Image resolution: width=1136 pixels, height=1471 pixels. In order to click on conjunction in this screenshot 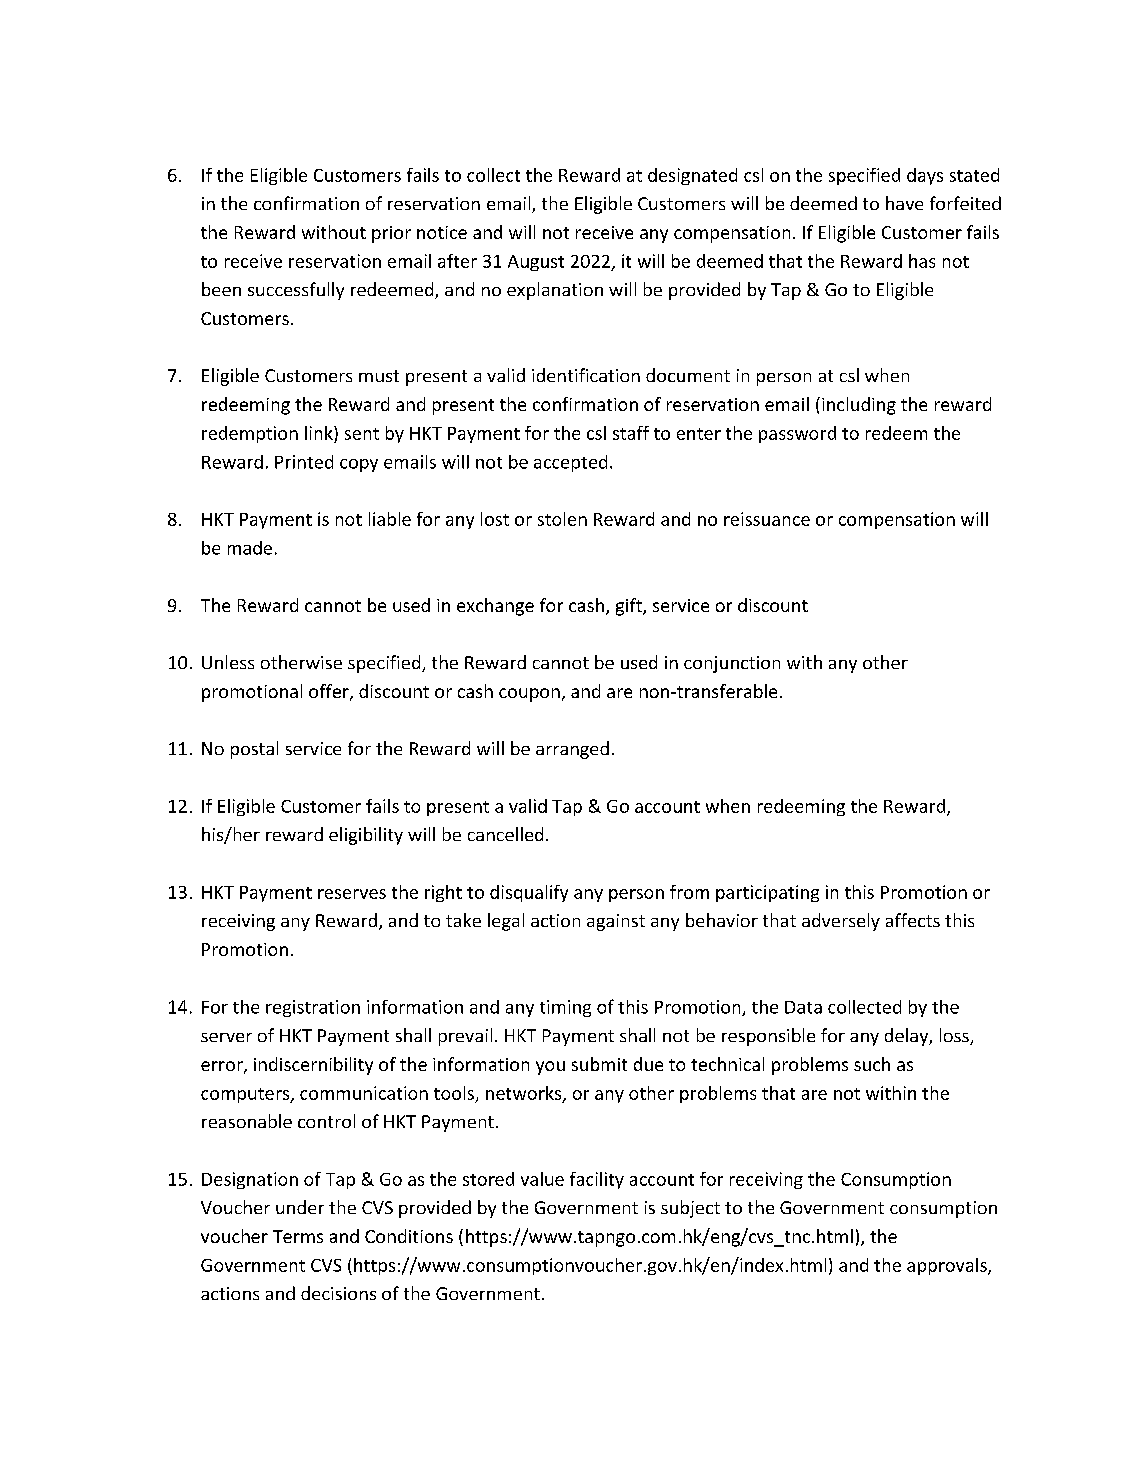, I will do `click(732, 664)`.
